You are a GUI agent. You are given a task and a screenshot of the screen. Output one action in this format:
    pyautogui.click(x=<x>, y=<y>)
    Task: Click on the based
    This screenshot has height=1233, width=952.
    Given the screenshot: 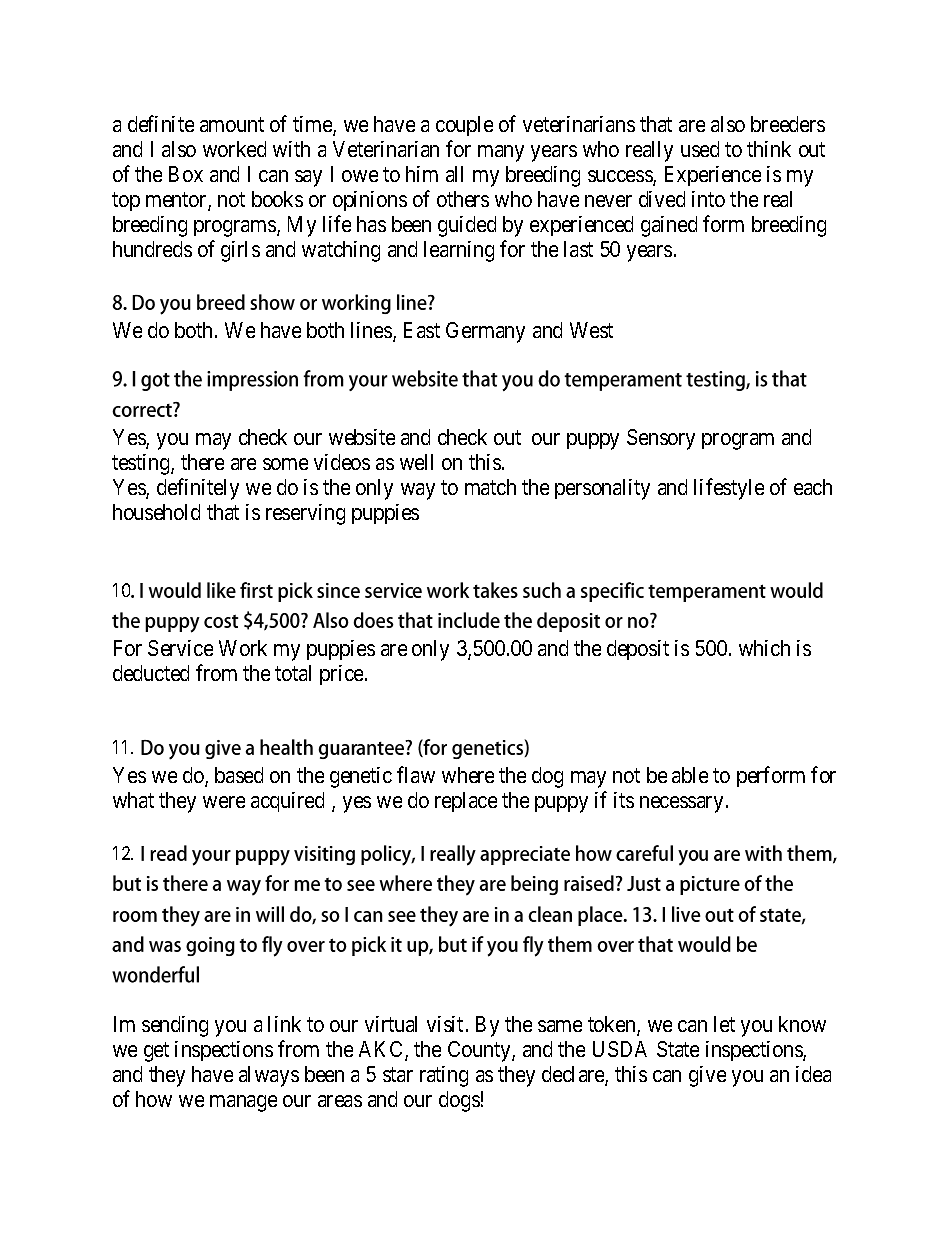 What is the action you would take?
    pyautogui.click(x=239, y=775)
